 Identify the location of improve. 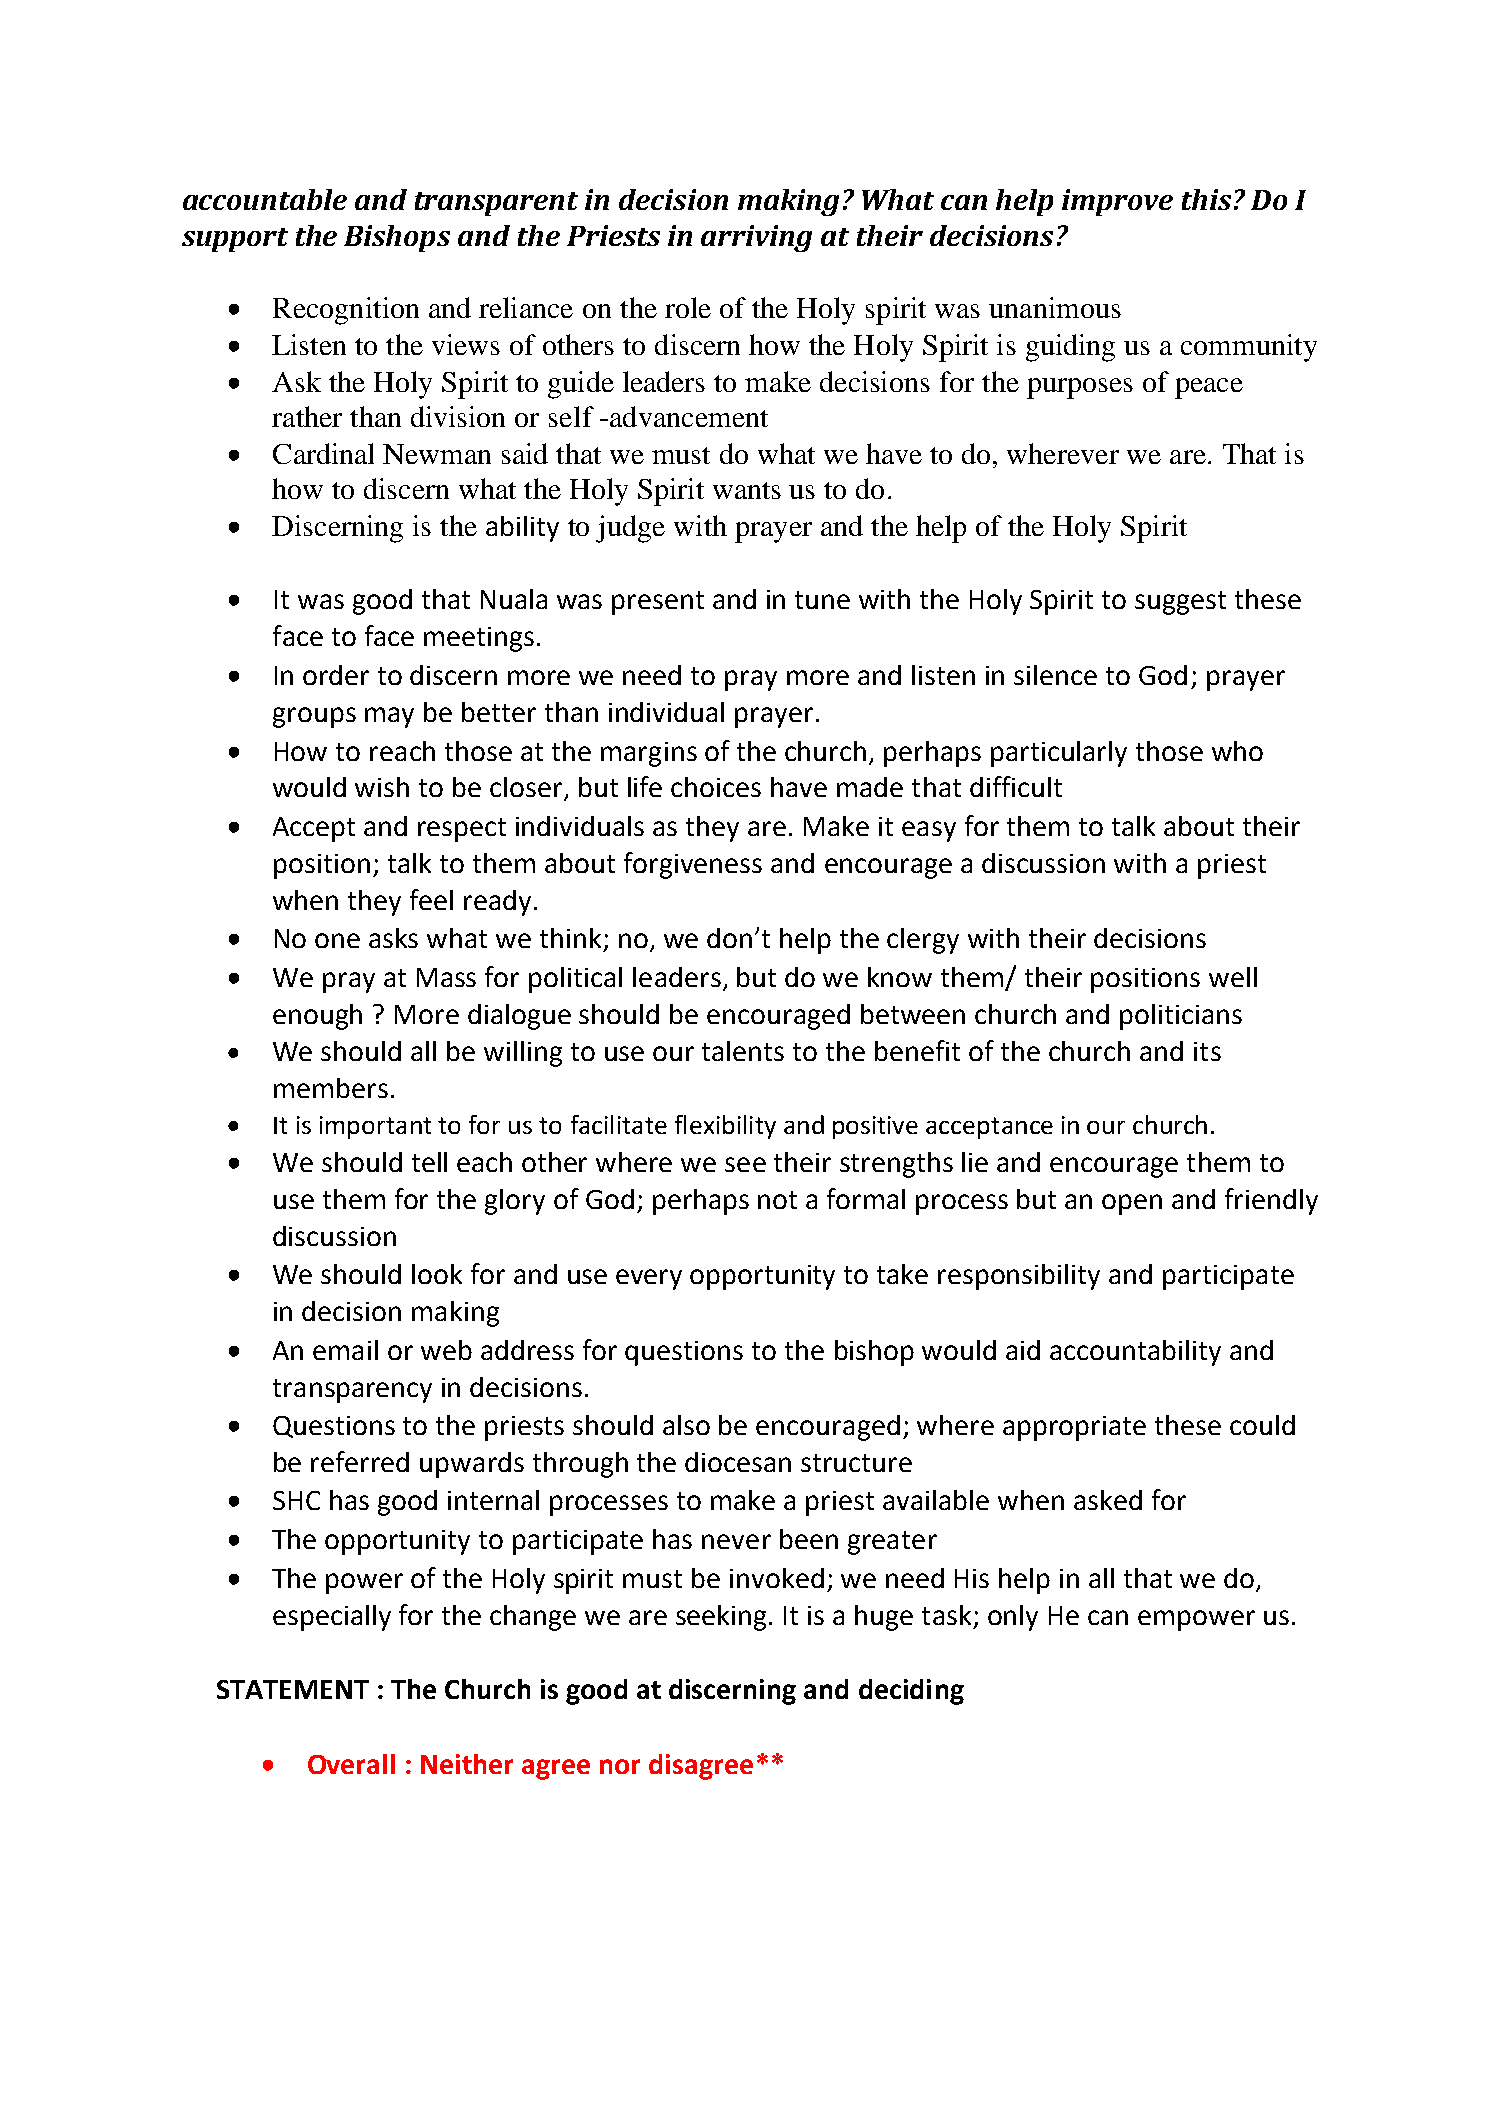
(1117, 202).
